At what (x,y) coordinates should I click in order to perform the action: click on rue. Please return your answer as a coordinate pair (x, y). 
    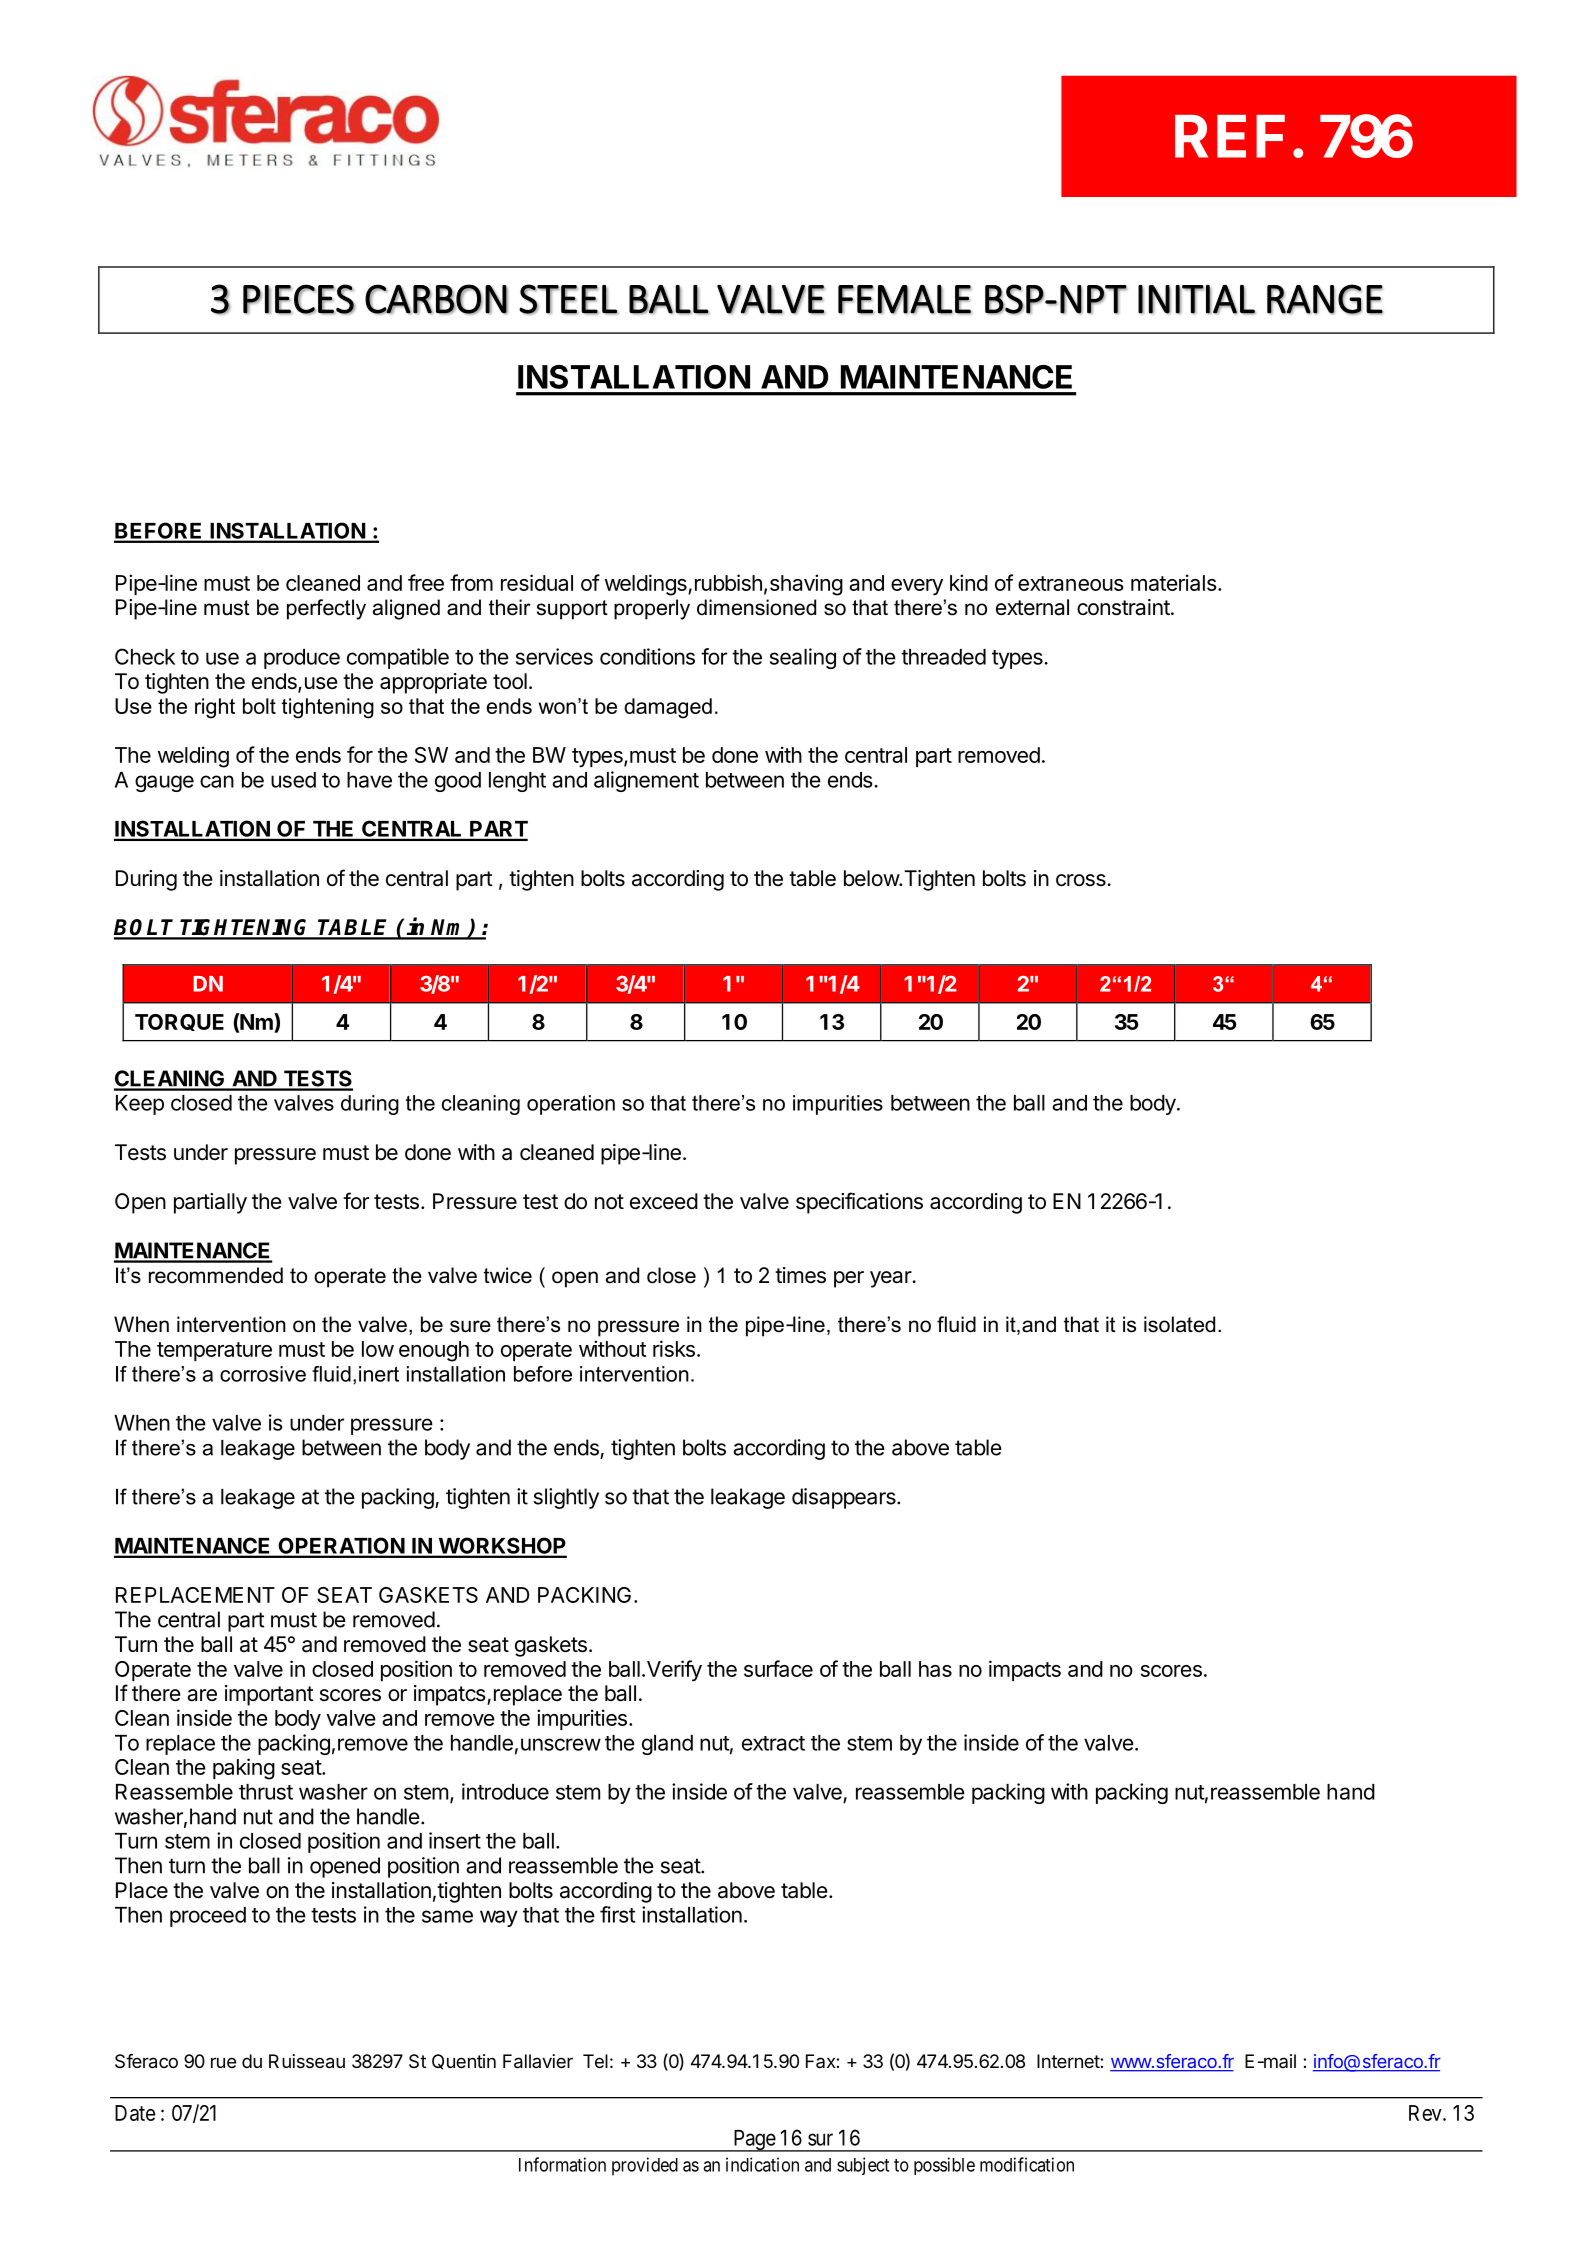
    Looking at the image, I should click on (223, 2062).
